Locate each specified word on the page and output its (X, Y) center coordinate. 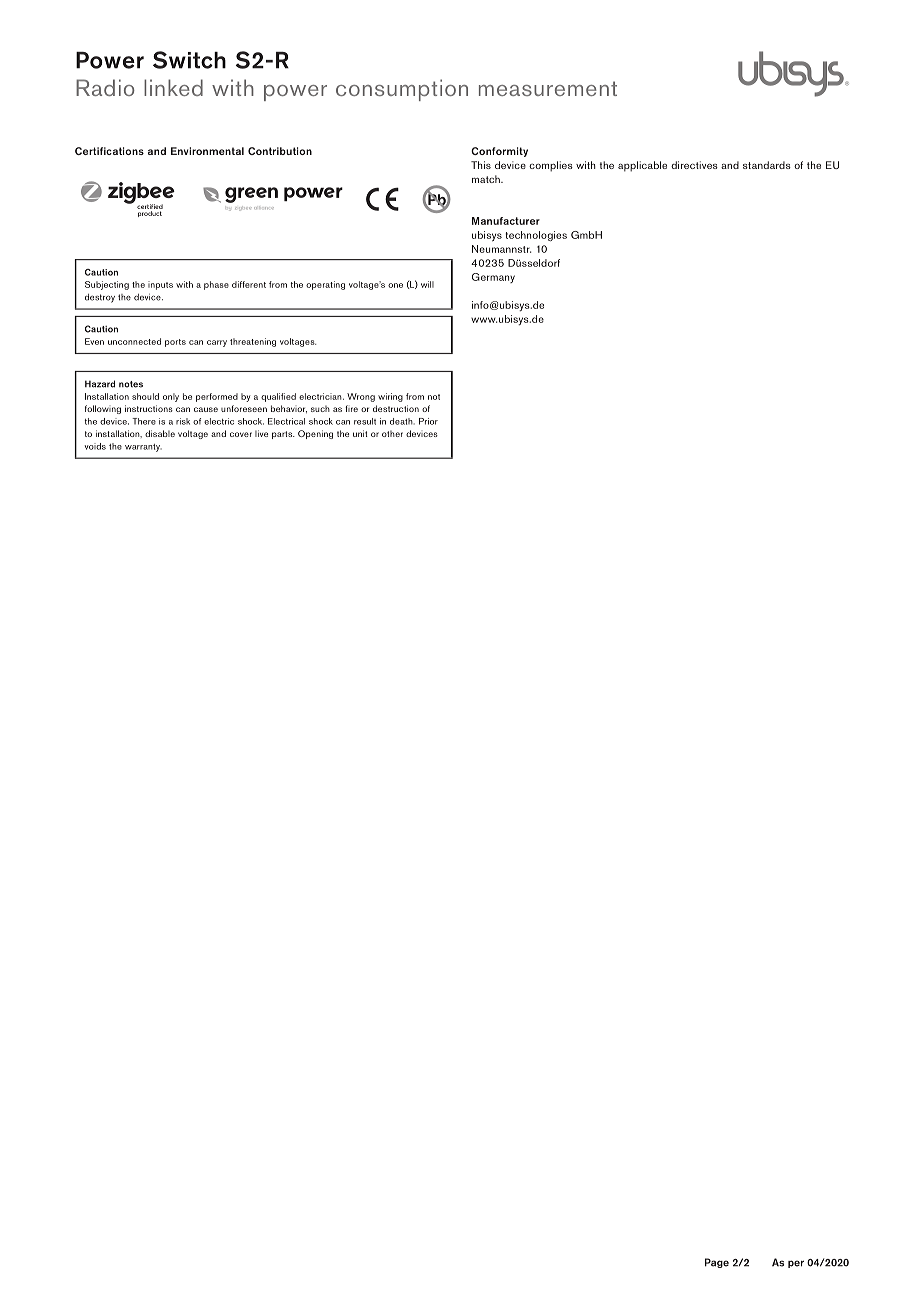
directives (694, 165)
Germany (493, 278)
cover (241, 434)
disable (160, 433)
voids (95, 446)
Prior (428, 421)
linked (173, 87)
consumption (402, 90)
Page (717, 1263)
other (392, 433)
